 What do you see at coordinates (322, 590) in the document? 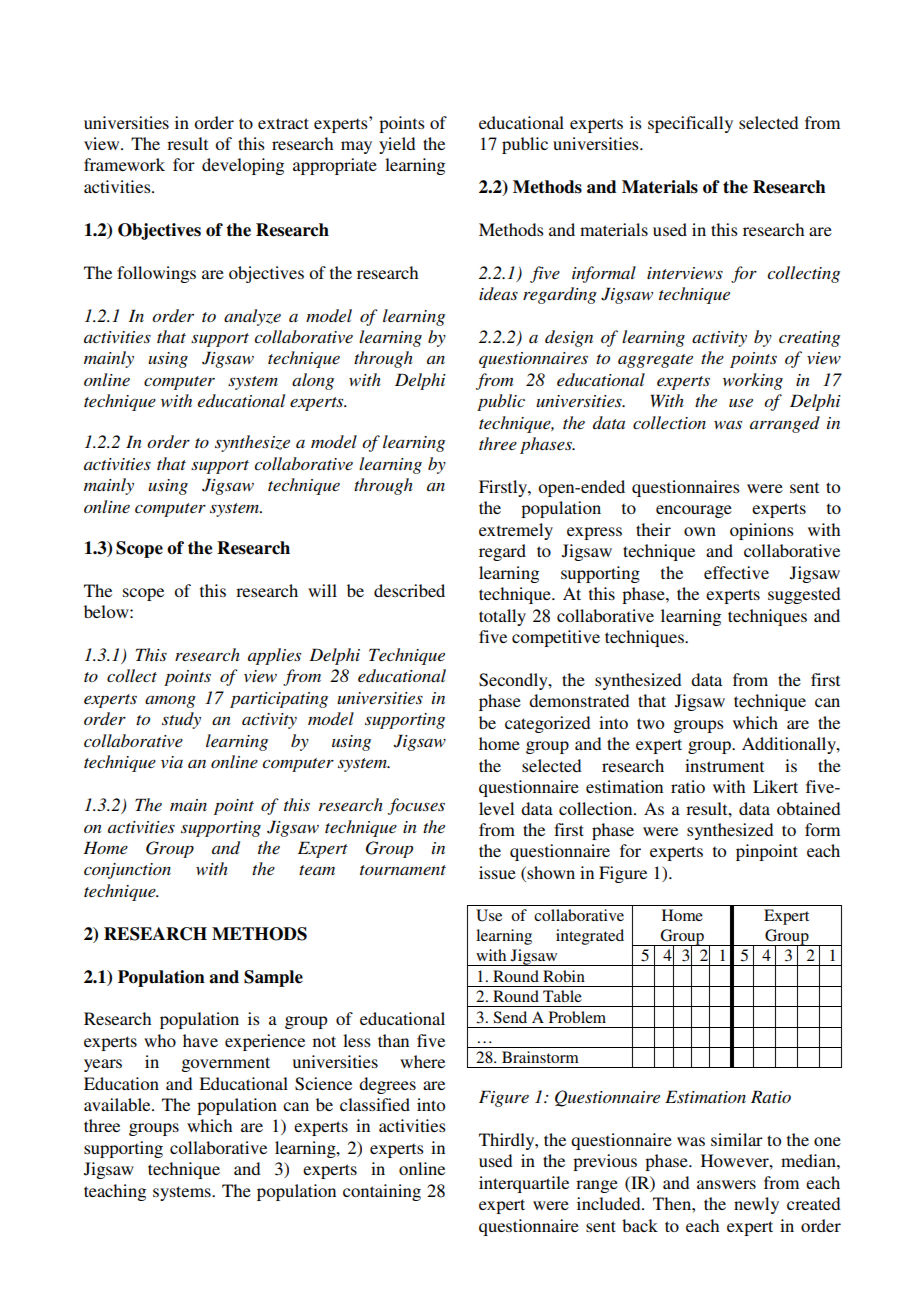
I see `will` at bounding box center [322, 590].
